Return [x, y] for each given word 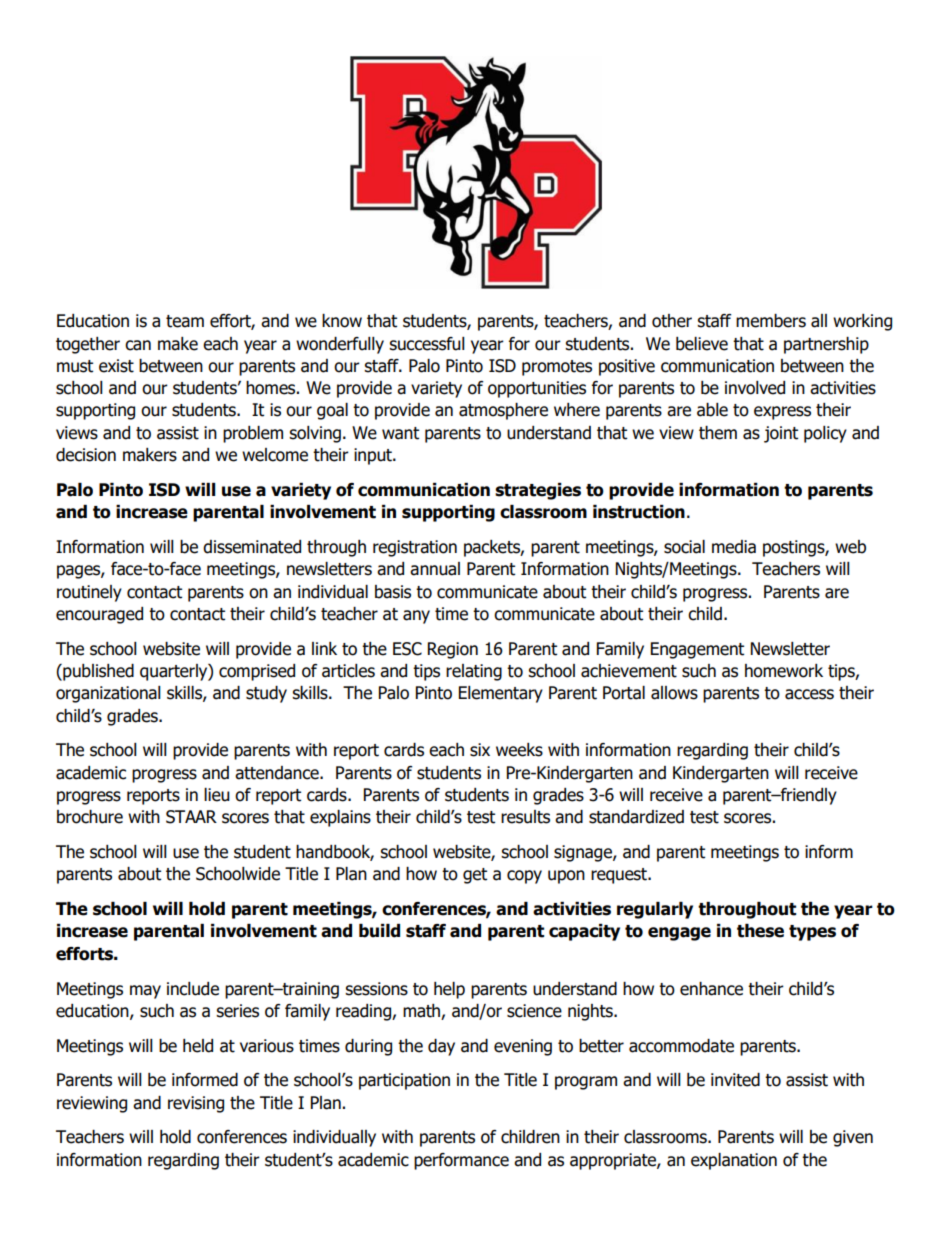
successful [427, 344]
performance [461, 1161]
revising [196, 1104]
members [771, 321]
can [138, 345]
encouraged [99, 615]
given [853, 1138]
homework [784, 671]
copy [524, 877]
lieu [217, 795]
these [760, 931]
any [416, 617]
